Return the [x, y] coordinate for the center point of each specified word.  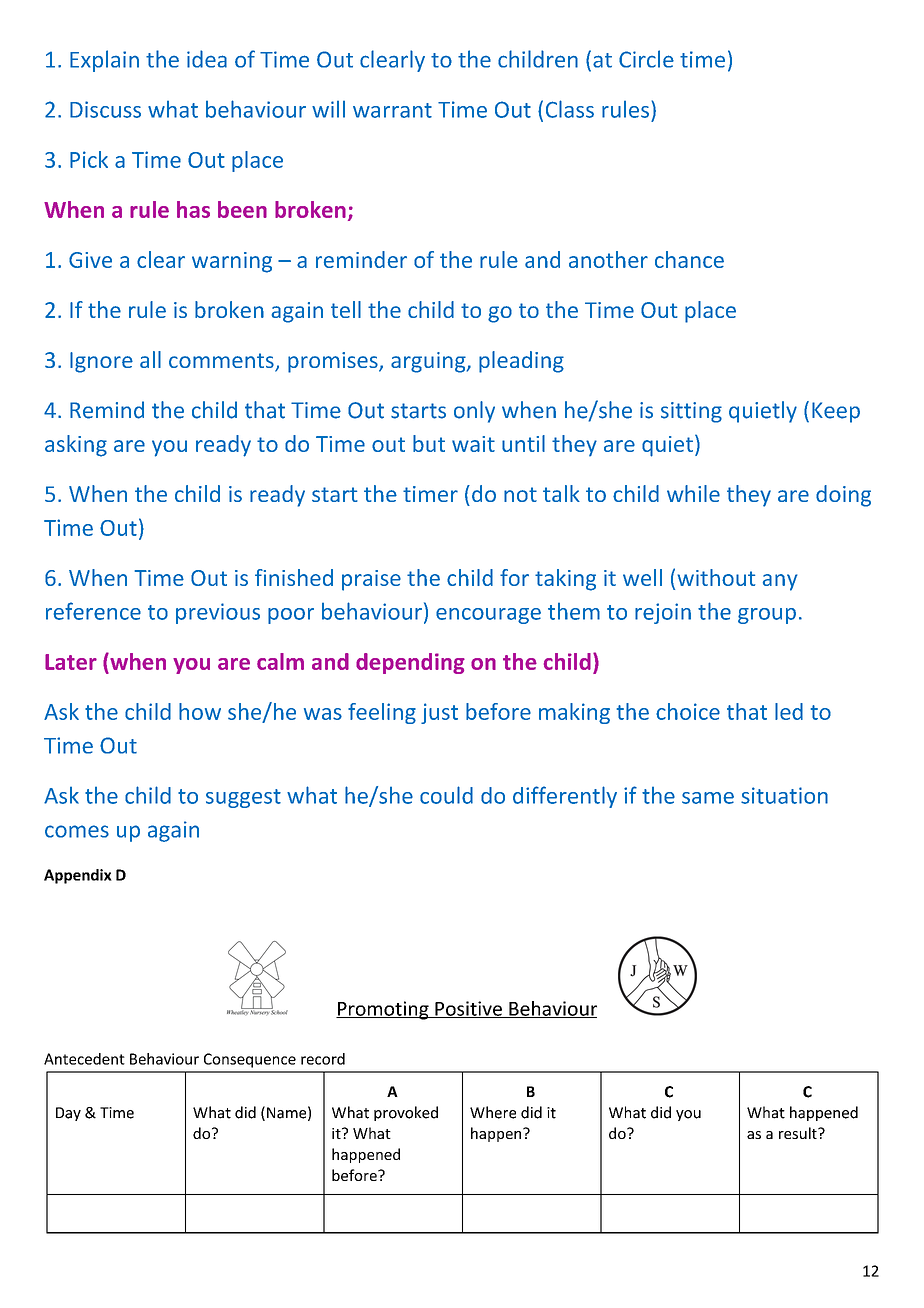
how [200, 711]
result [799, 1133]
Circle [646, 59]
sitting [691, 412]
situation [784, 795]
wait [473, 444]
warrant [392, 110]
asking [76, 446]
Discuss [105, 109]
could [446, 795]
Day [68, 1114]
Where [493, 1112]
